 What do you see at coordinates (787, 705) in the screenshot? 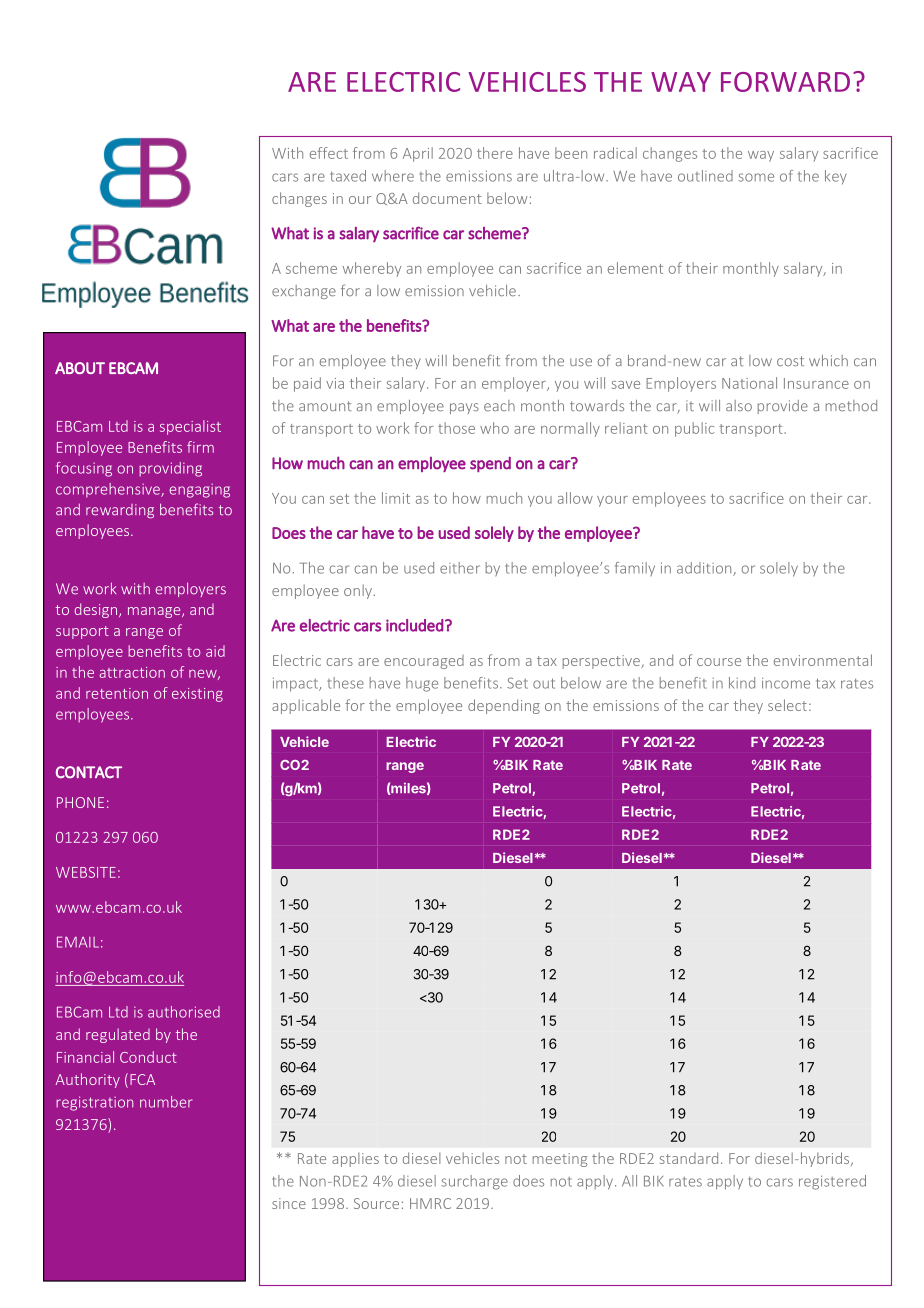
I see `select` at bounding box center [787, 705].
